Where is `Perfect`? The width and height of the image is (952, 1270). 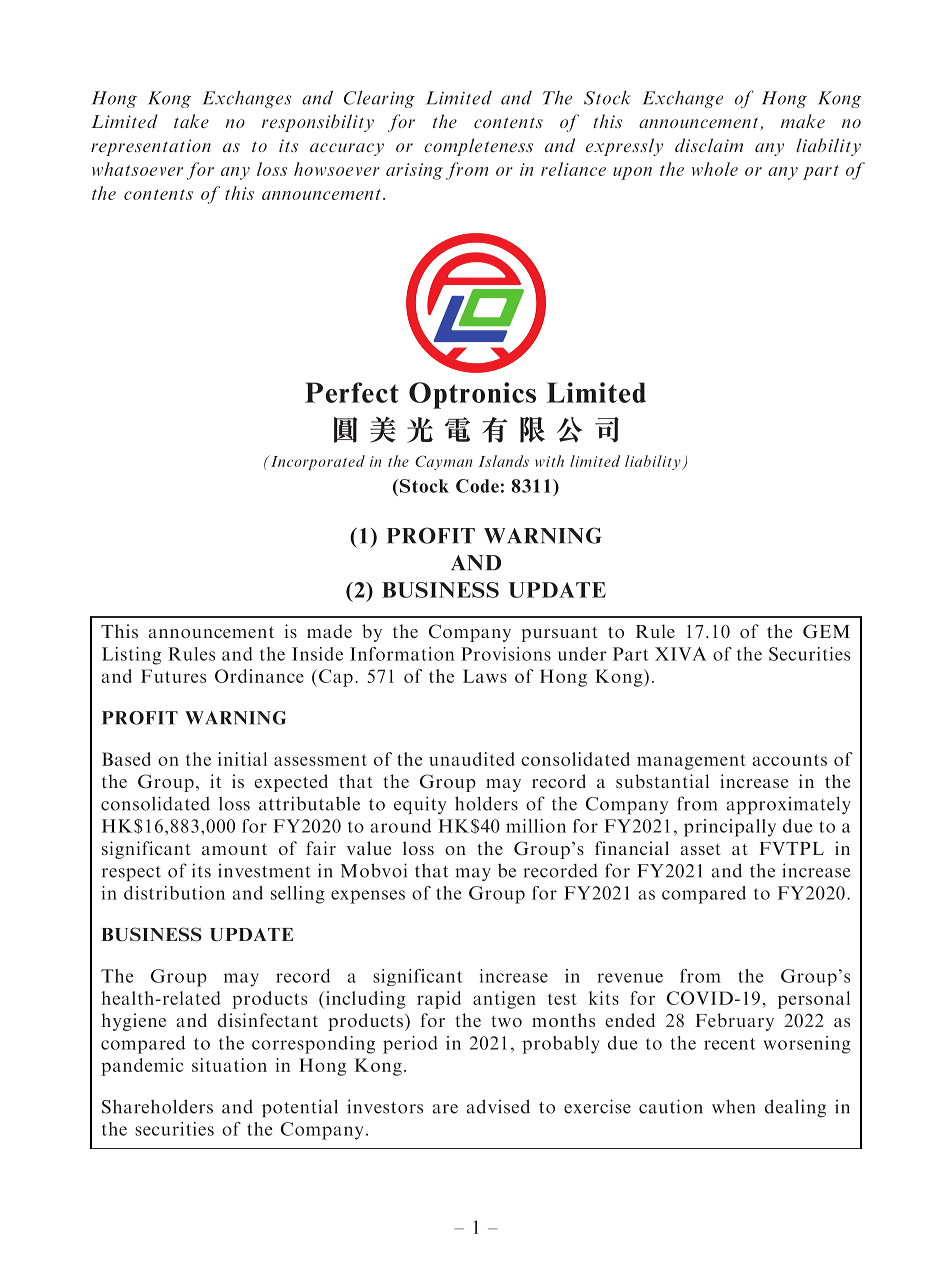 Perfect is located at coordinates (352, 392).
